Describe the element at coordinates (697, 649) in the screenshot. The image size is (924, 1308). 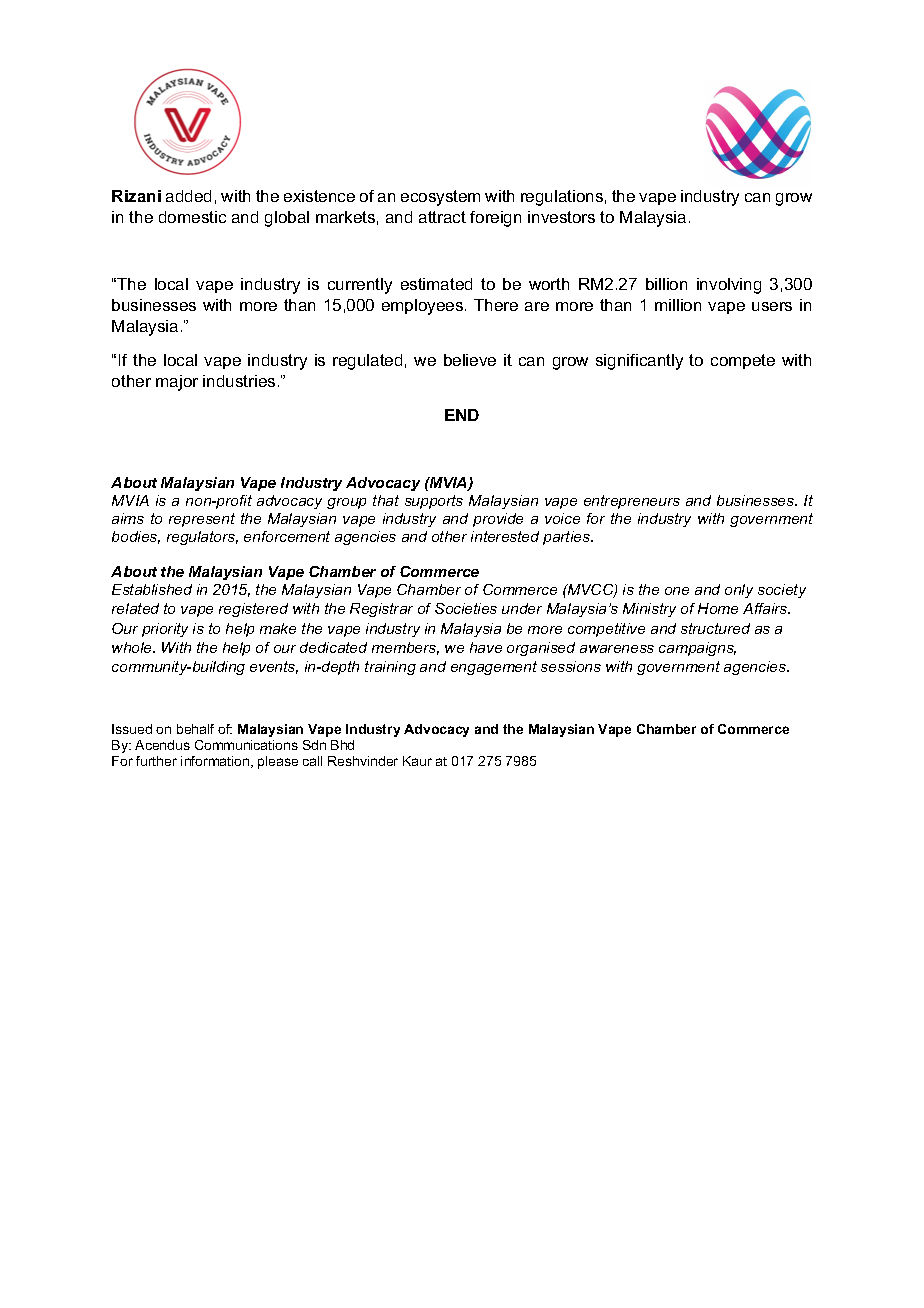
I see `campaigns` at that location.
